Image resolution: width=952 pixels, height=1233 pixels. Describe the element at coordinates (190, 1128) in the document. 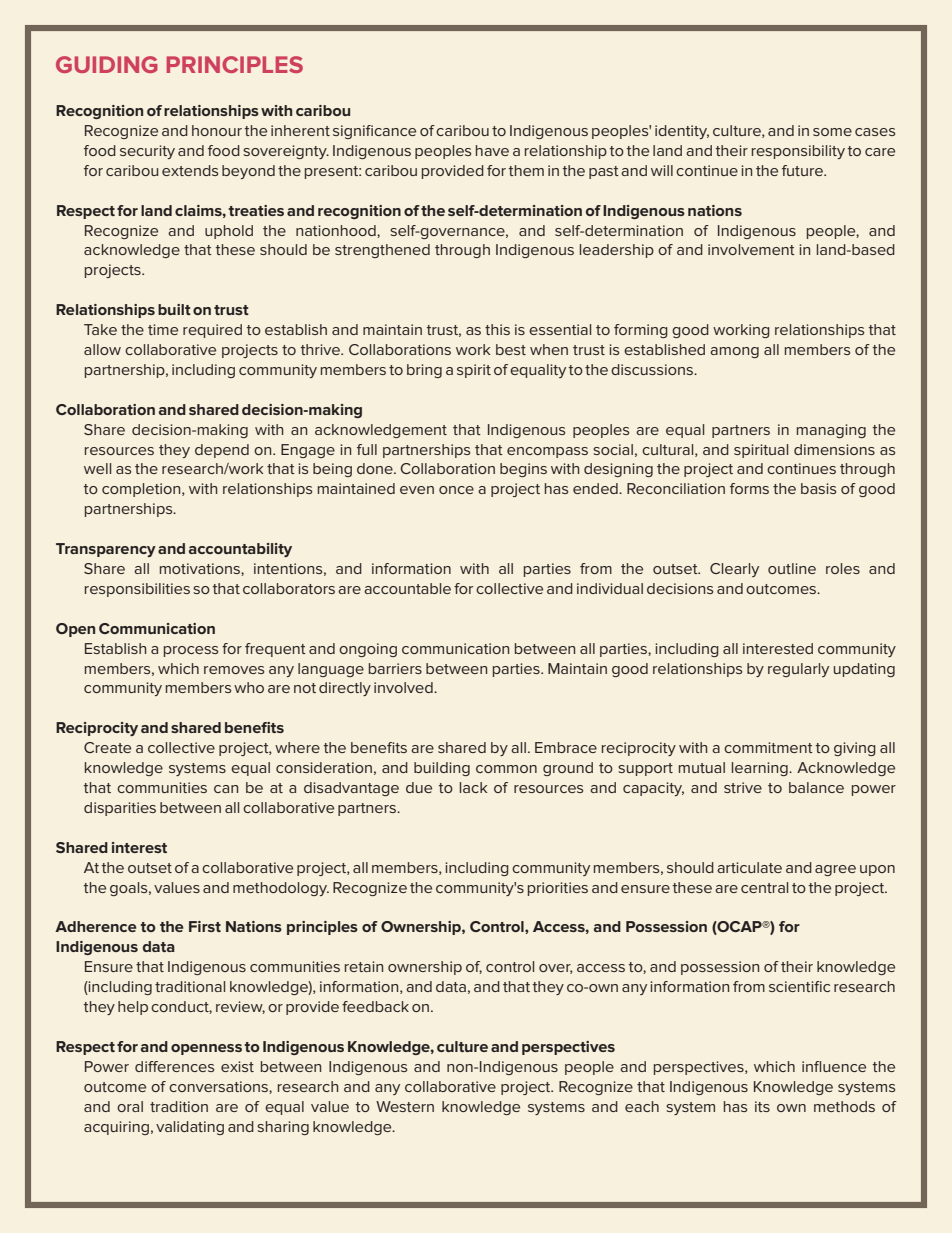

I see `validating` at that location.
